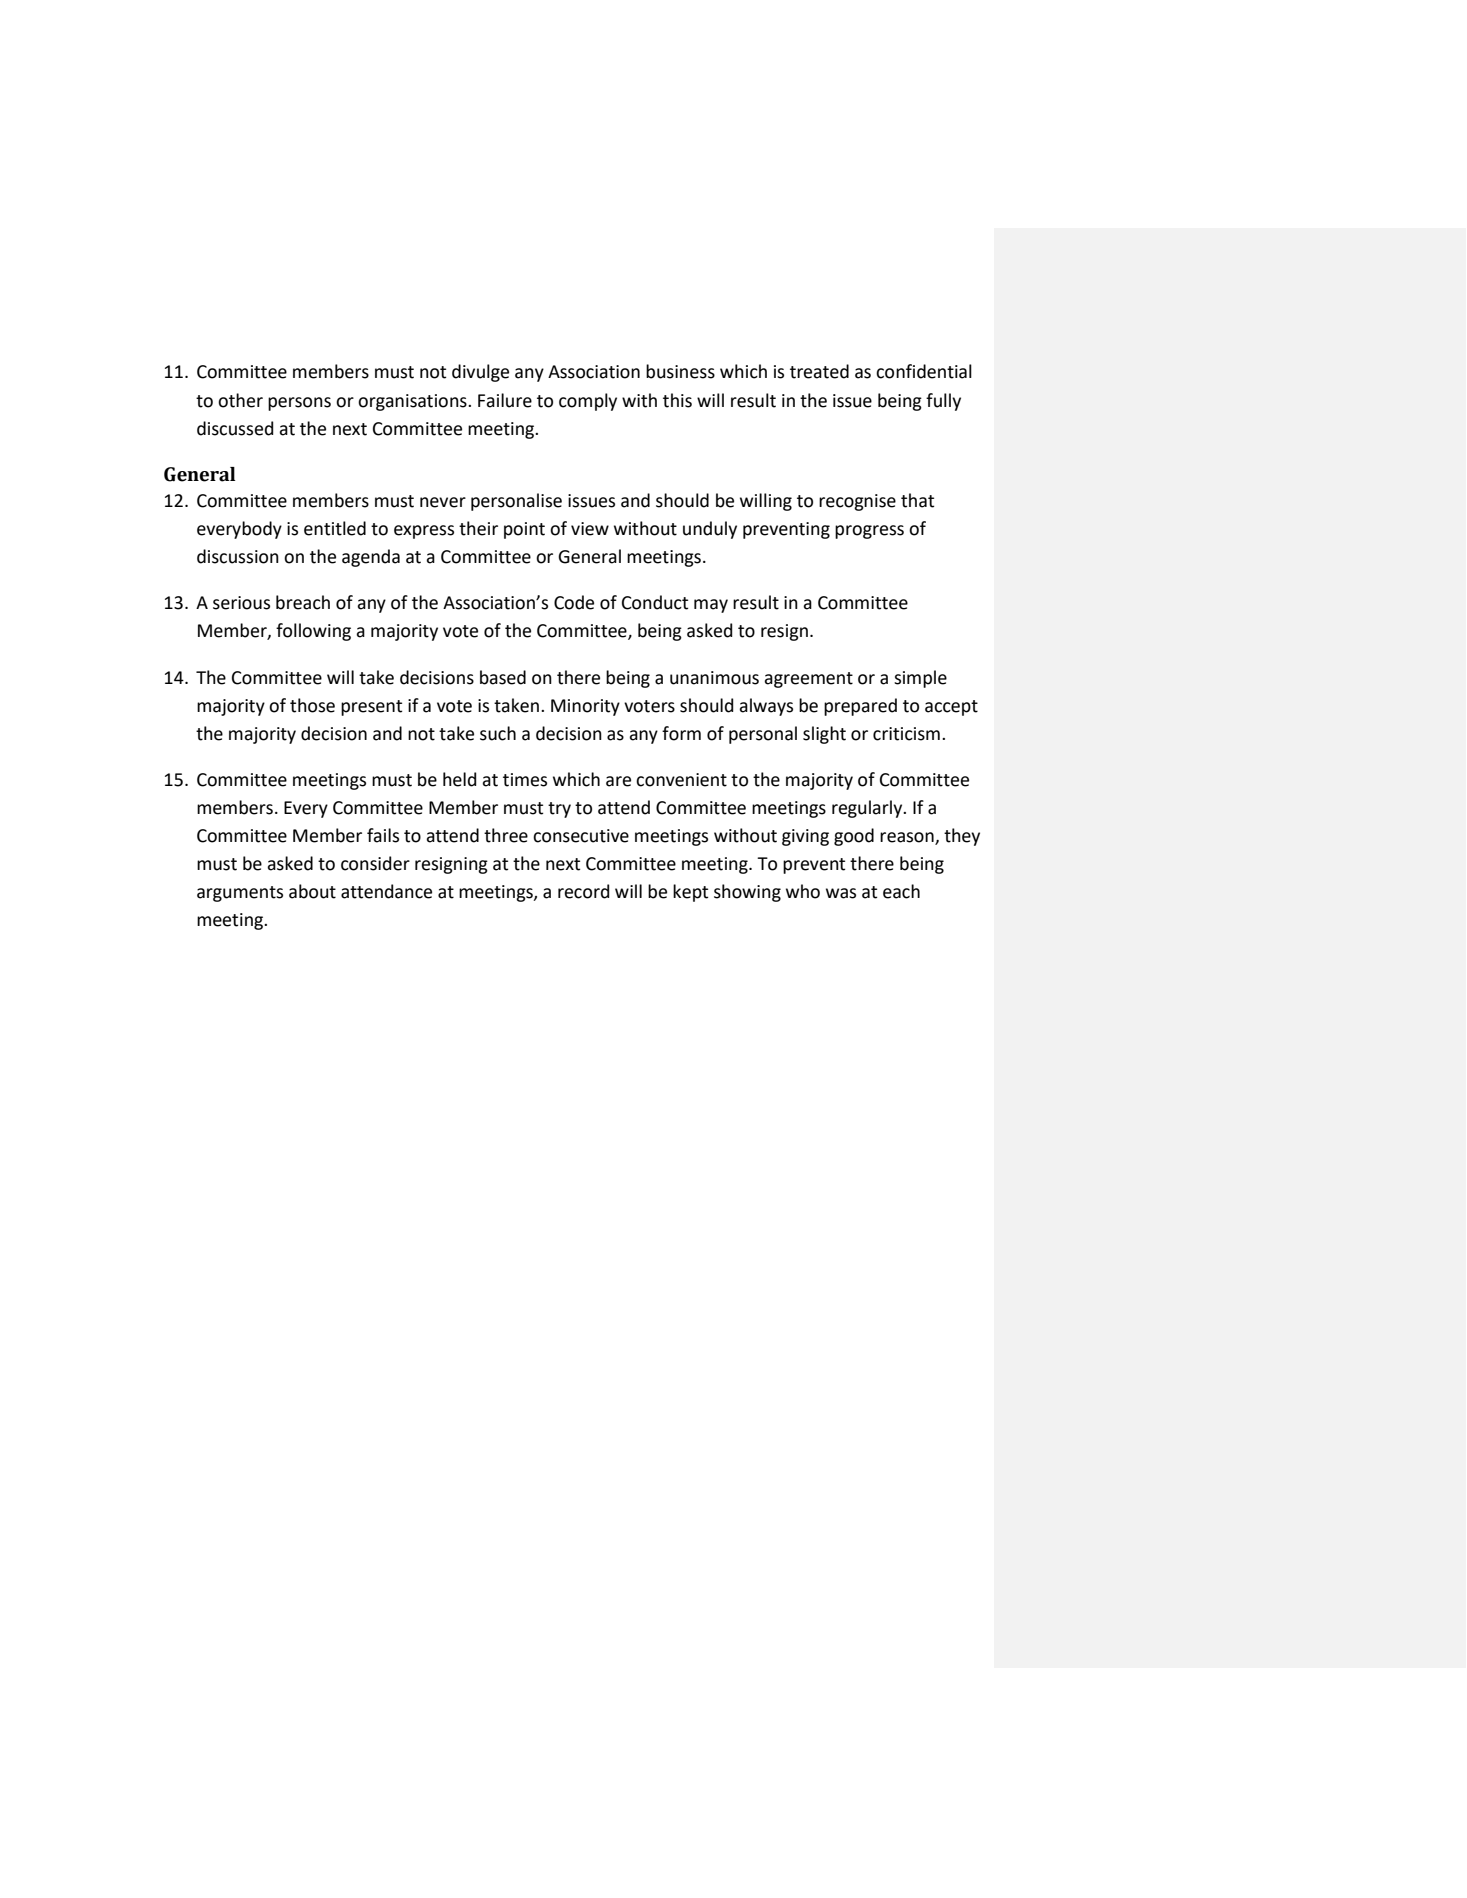  What do you see at coordinates (371, 558) in the page?
I see `agenda` at bounding box center [371, 558].
